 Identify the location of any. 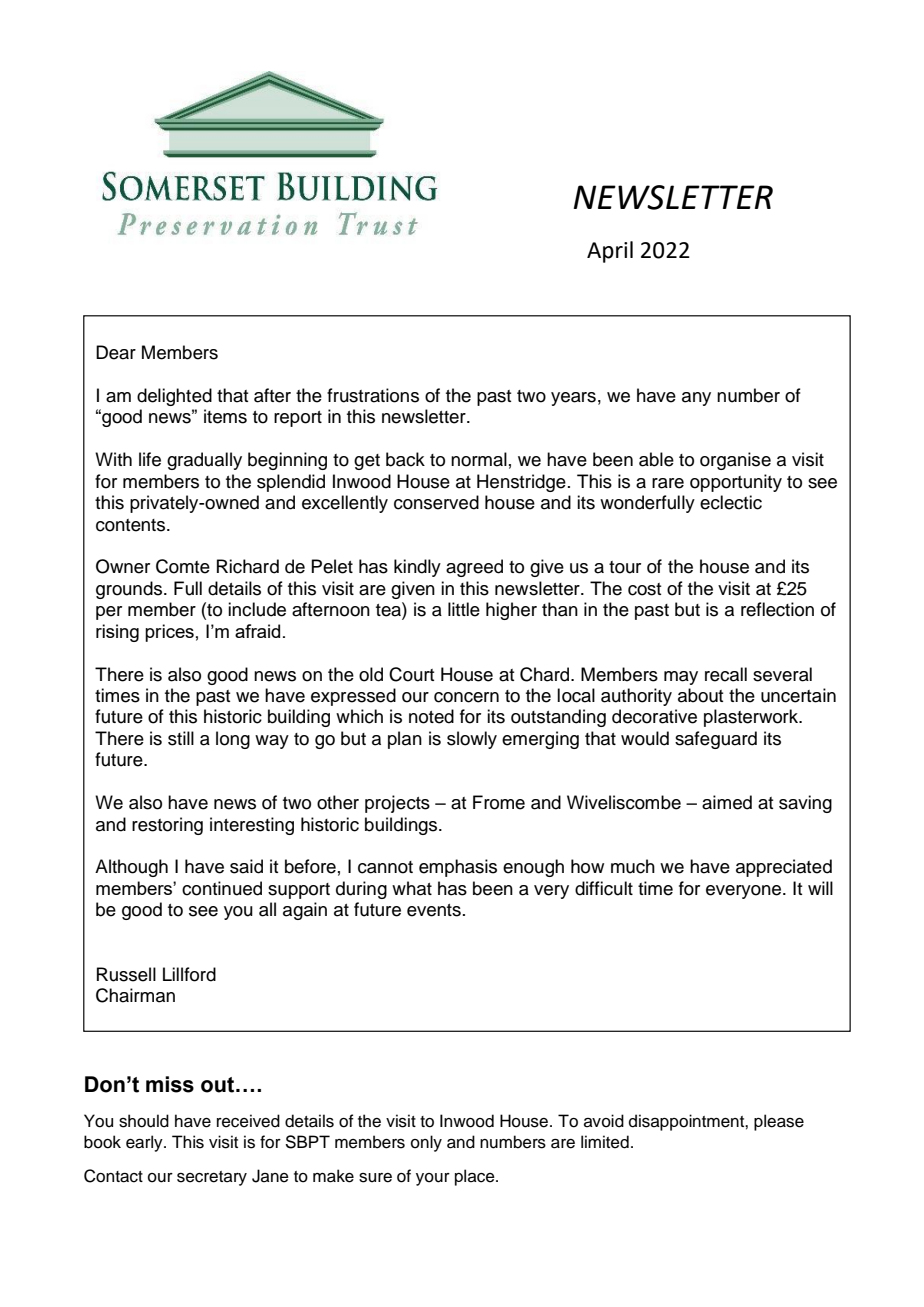
(696, 399).
